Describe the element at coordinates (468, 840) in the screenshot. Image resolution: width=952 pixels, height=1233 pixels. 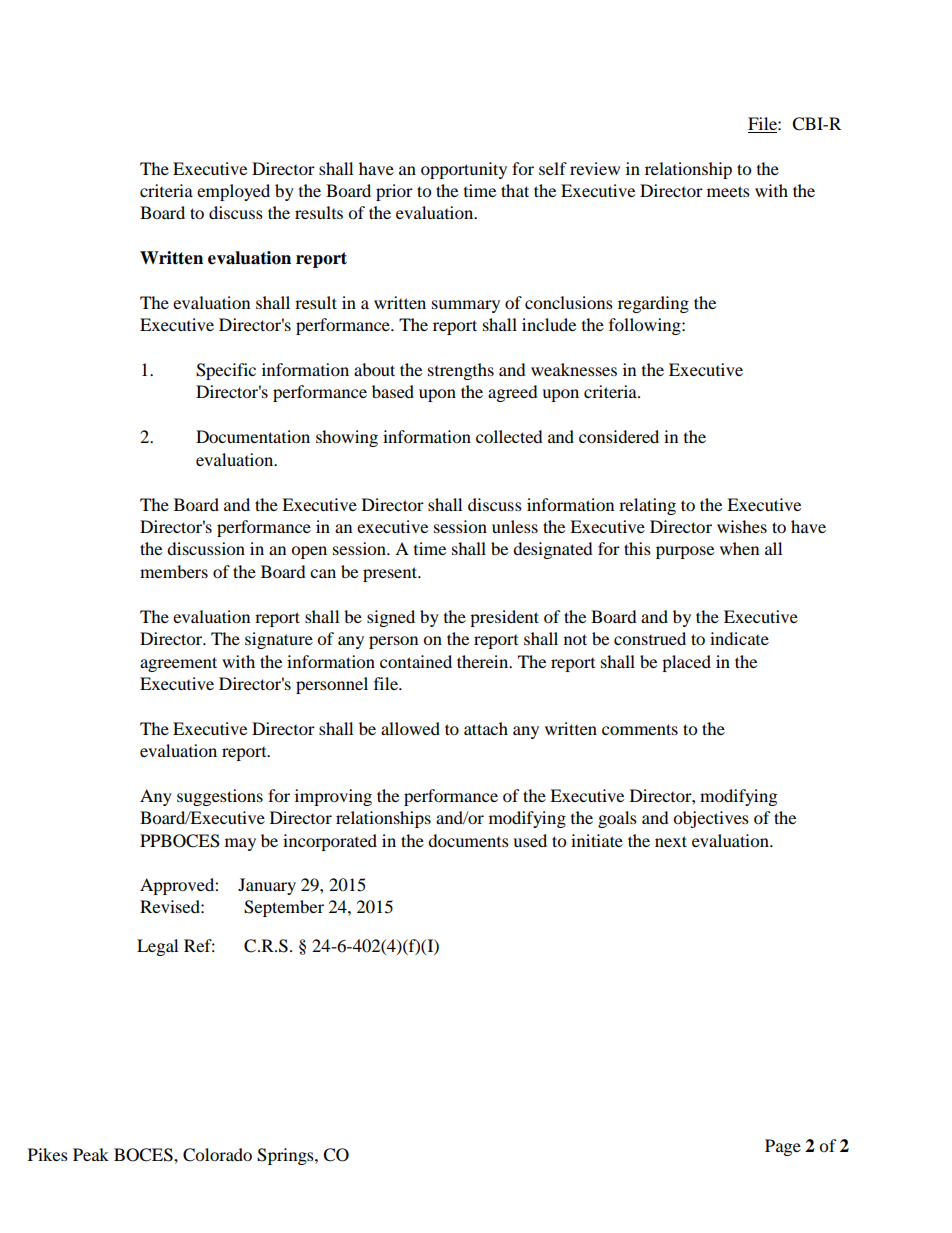
I see `documents` at that location.
